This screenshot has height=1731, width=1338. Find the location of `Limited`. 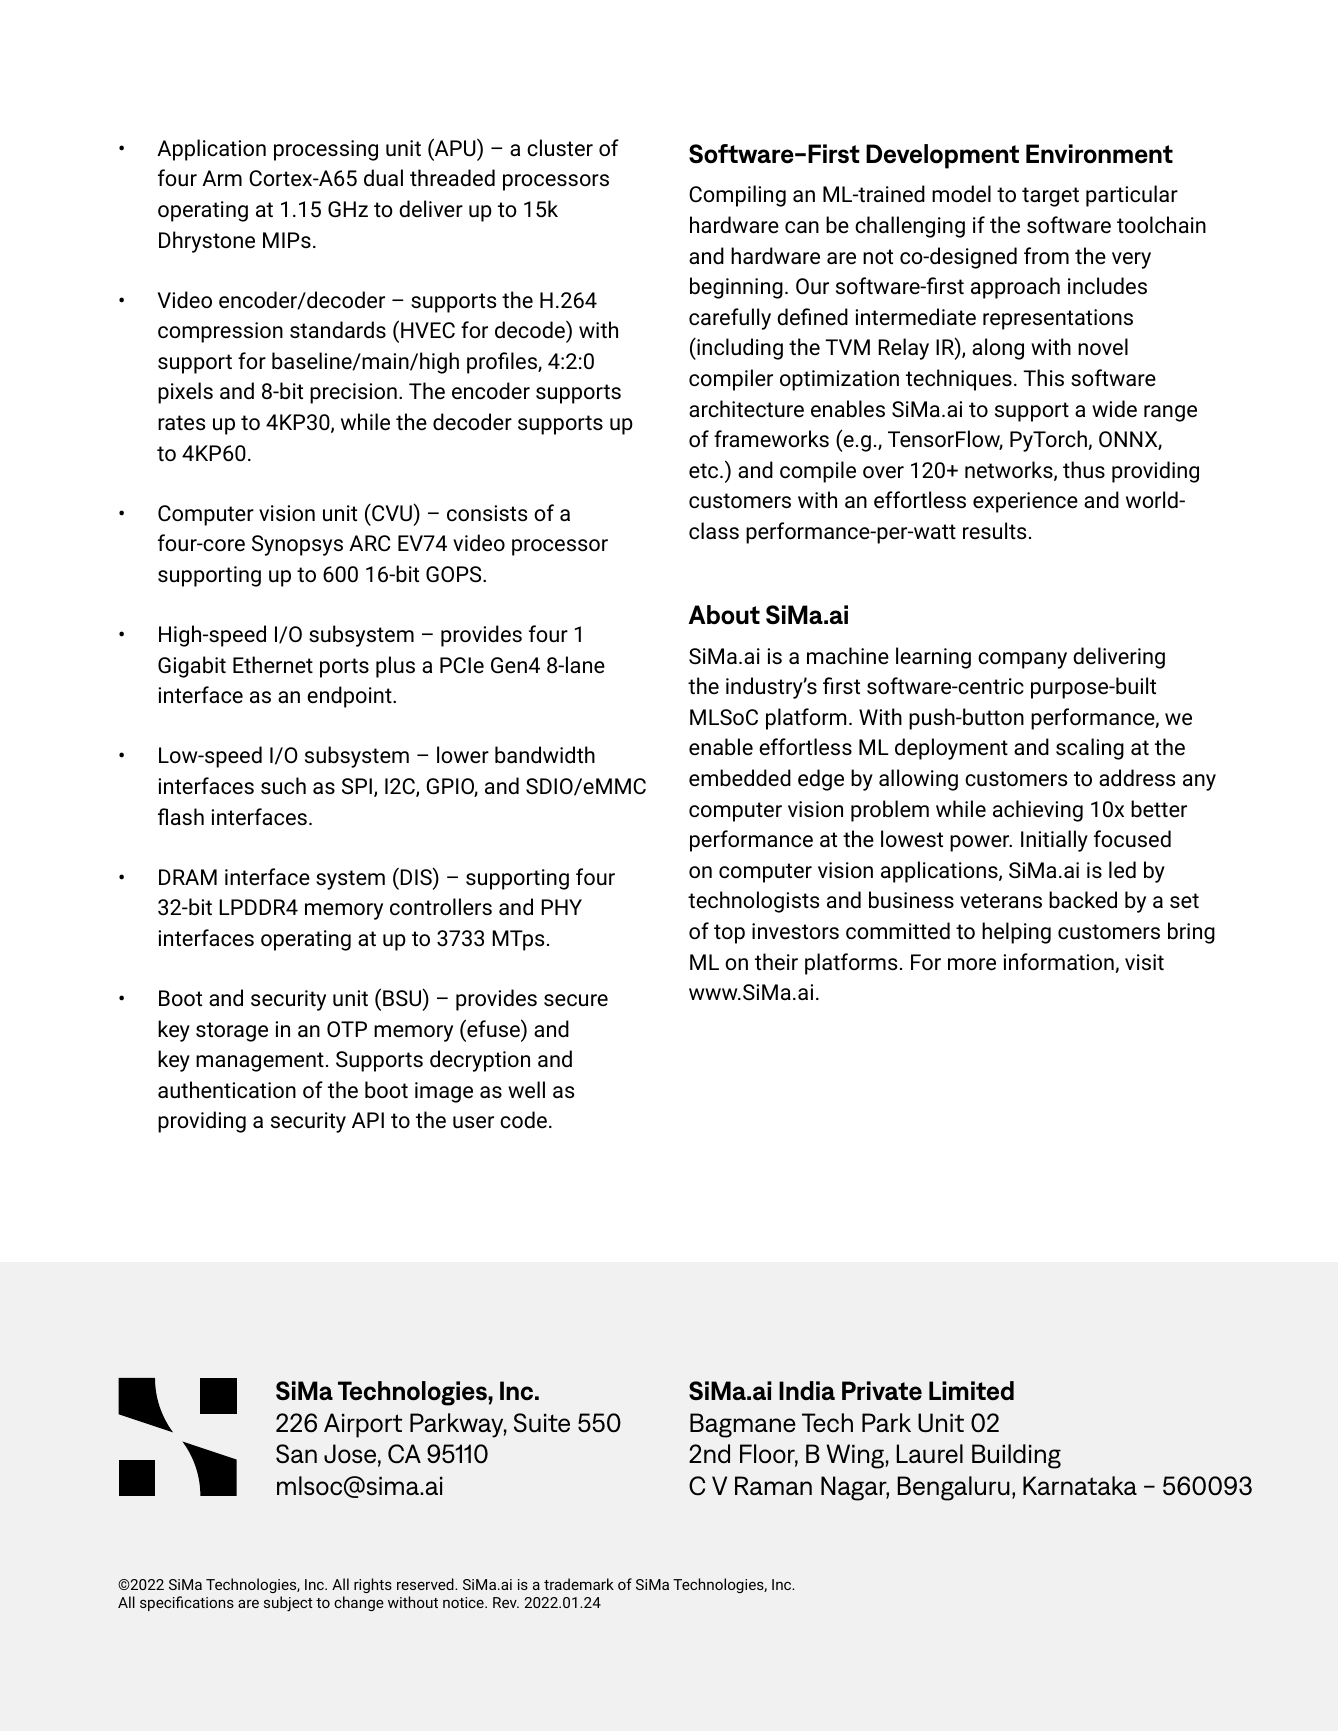

Limited is located at coordinates (971, 1390).
